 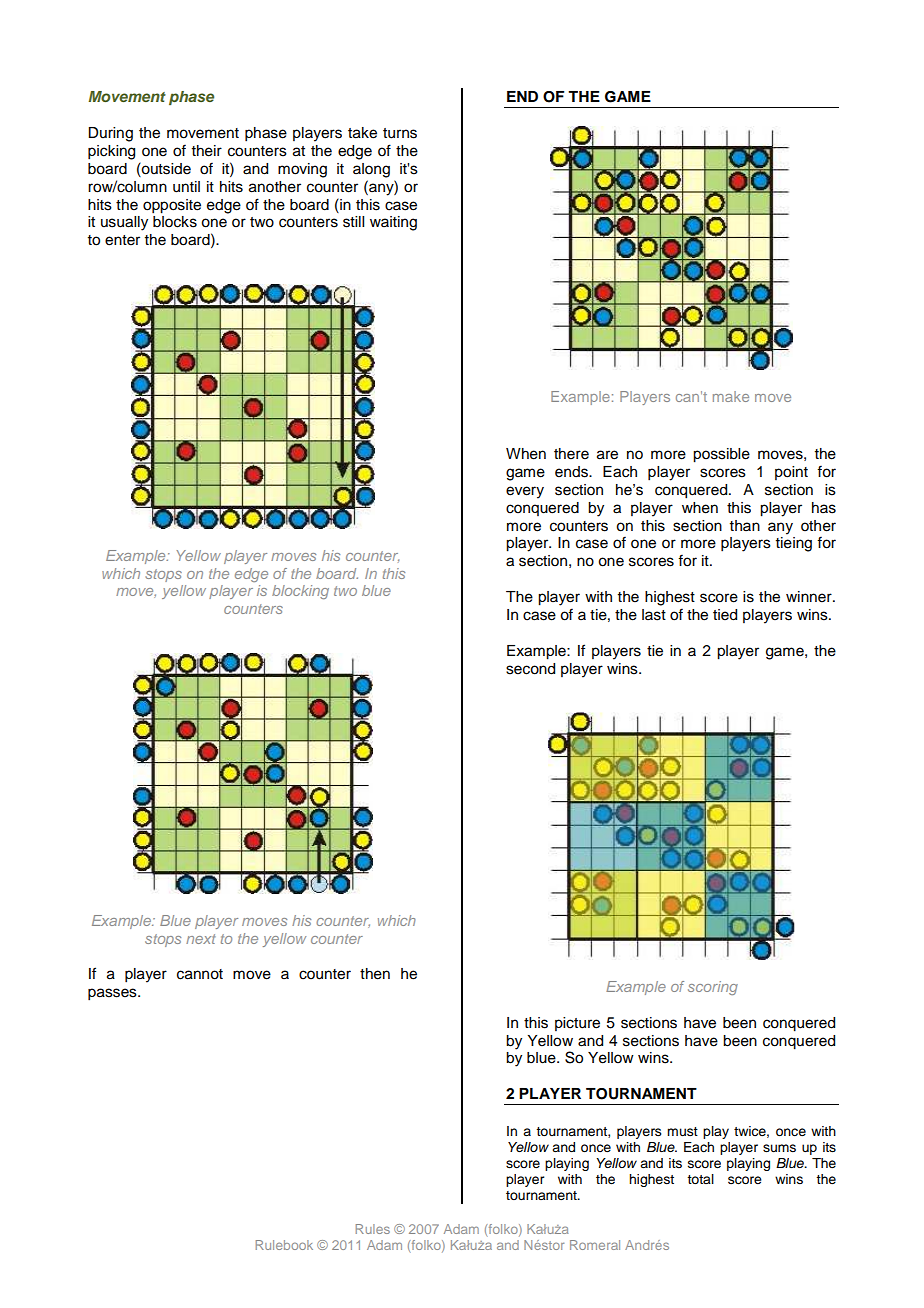 What do you see at coordinates (375, 974) in the image?
I see `then` at bounding box center [375, 974].
